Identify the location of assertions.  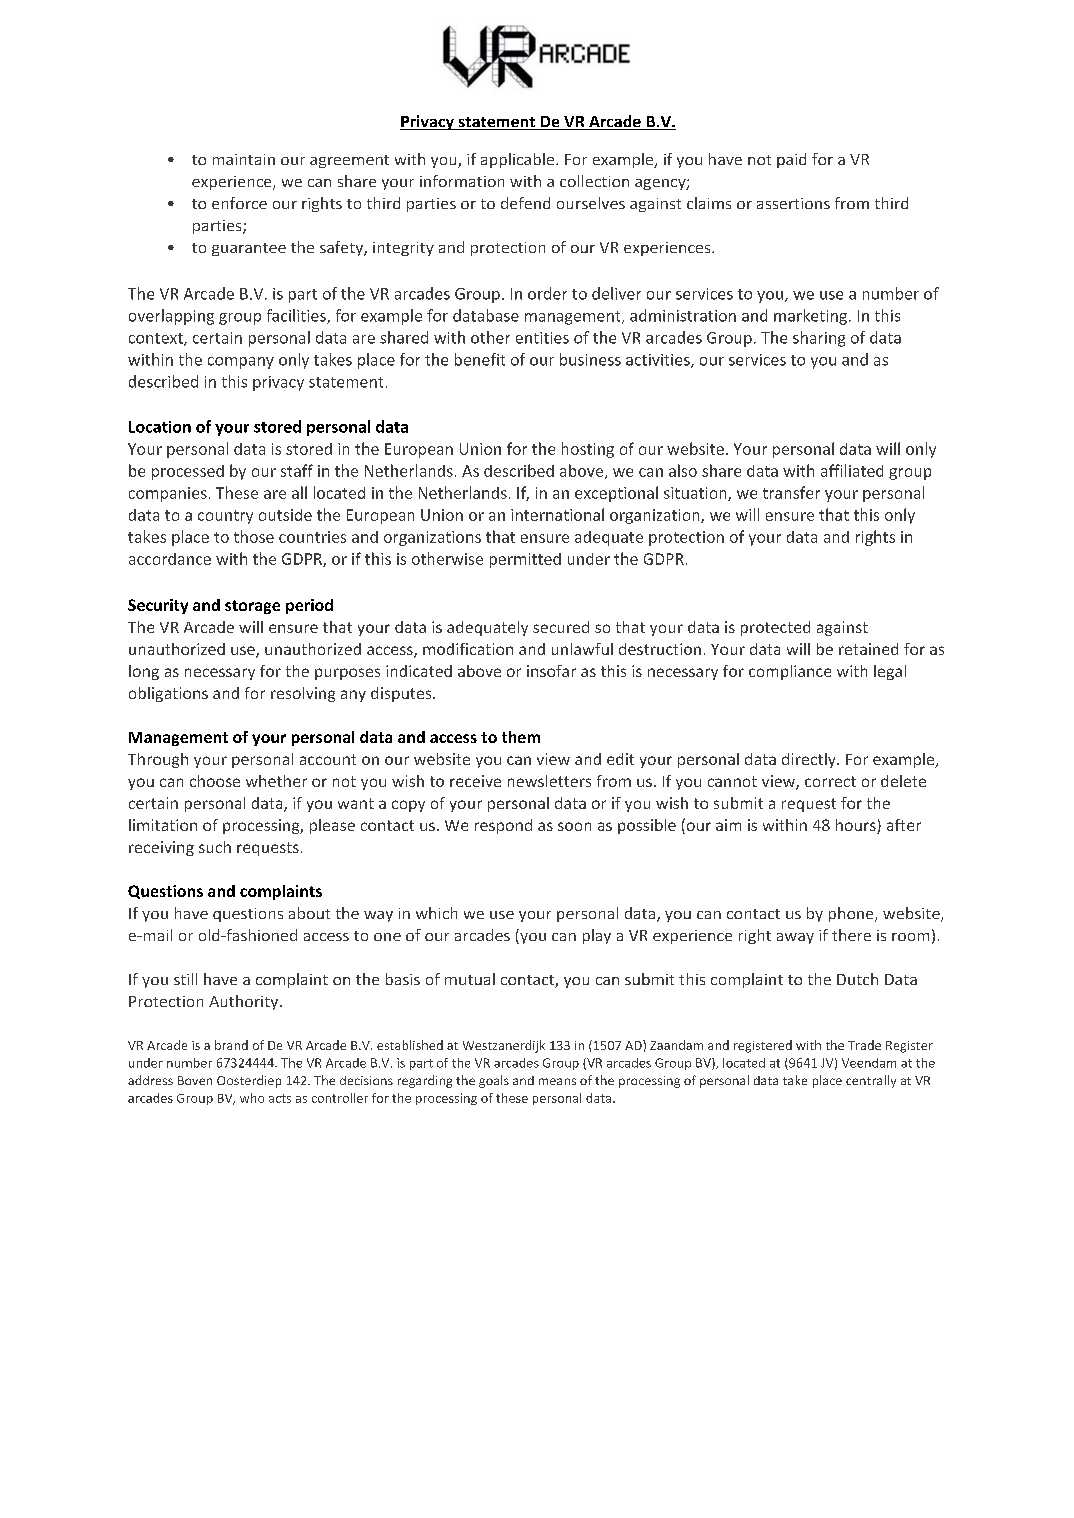
(793, 203).
